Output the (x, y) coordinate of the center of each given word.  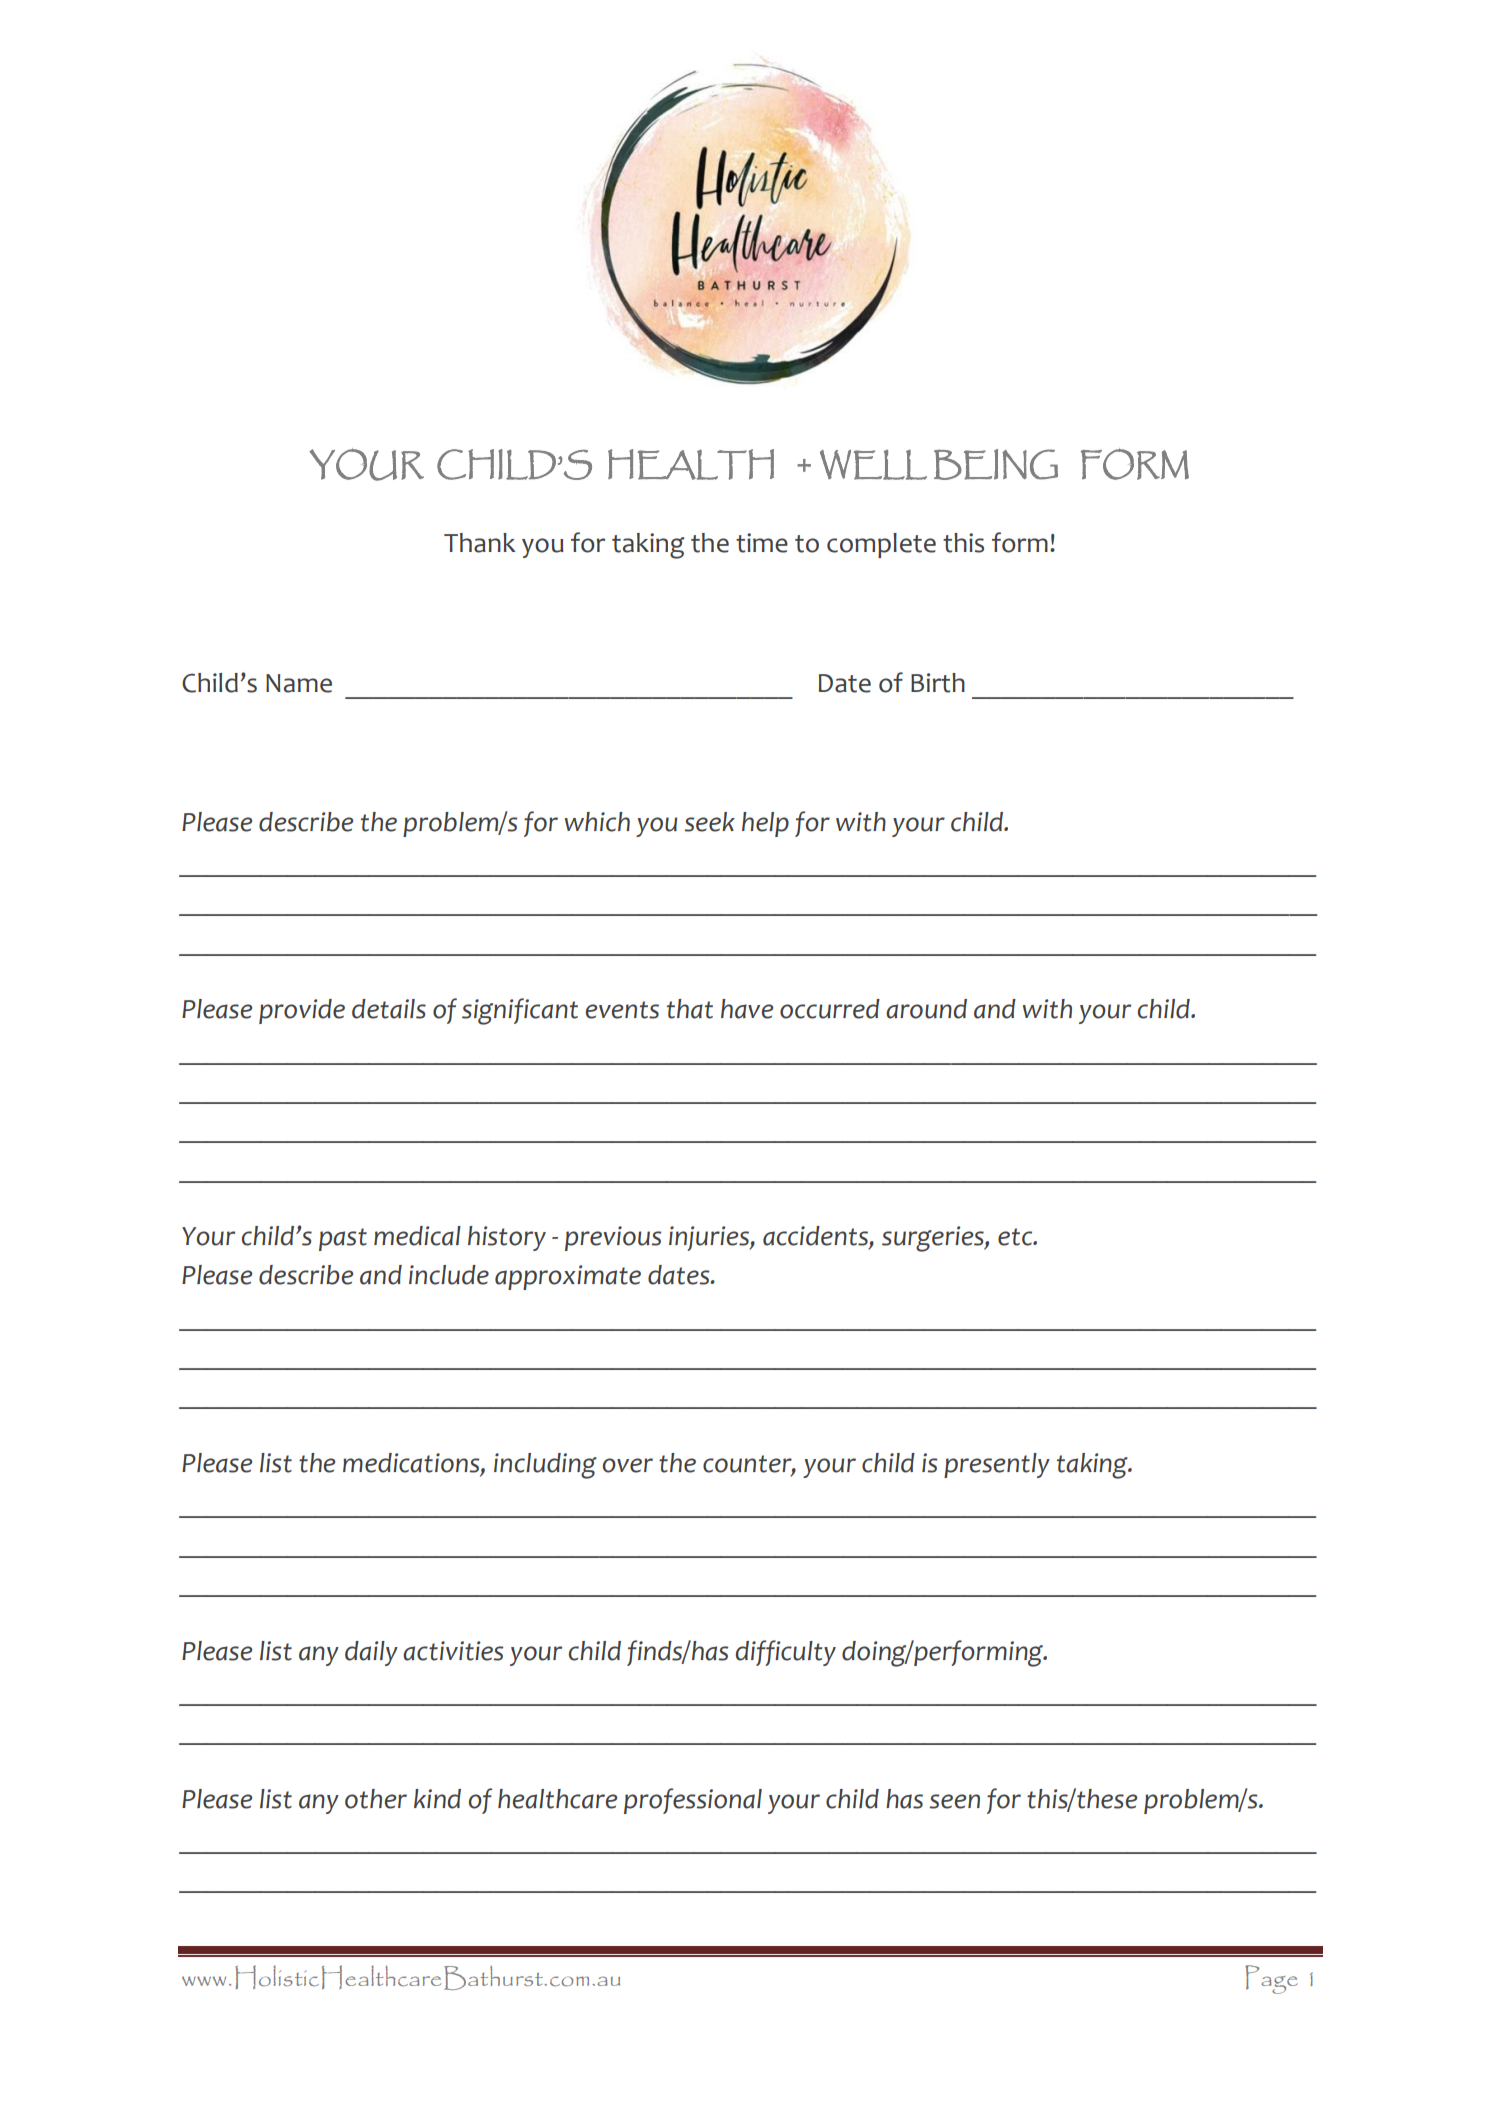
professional (693, 1801)
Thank (480, 543)
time (762, 543)
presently (997, 1465)
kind (437, 1799)
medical (417, 1236)
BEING (996, 464)
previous (613, 1238)
